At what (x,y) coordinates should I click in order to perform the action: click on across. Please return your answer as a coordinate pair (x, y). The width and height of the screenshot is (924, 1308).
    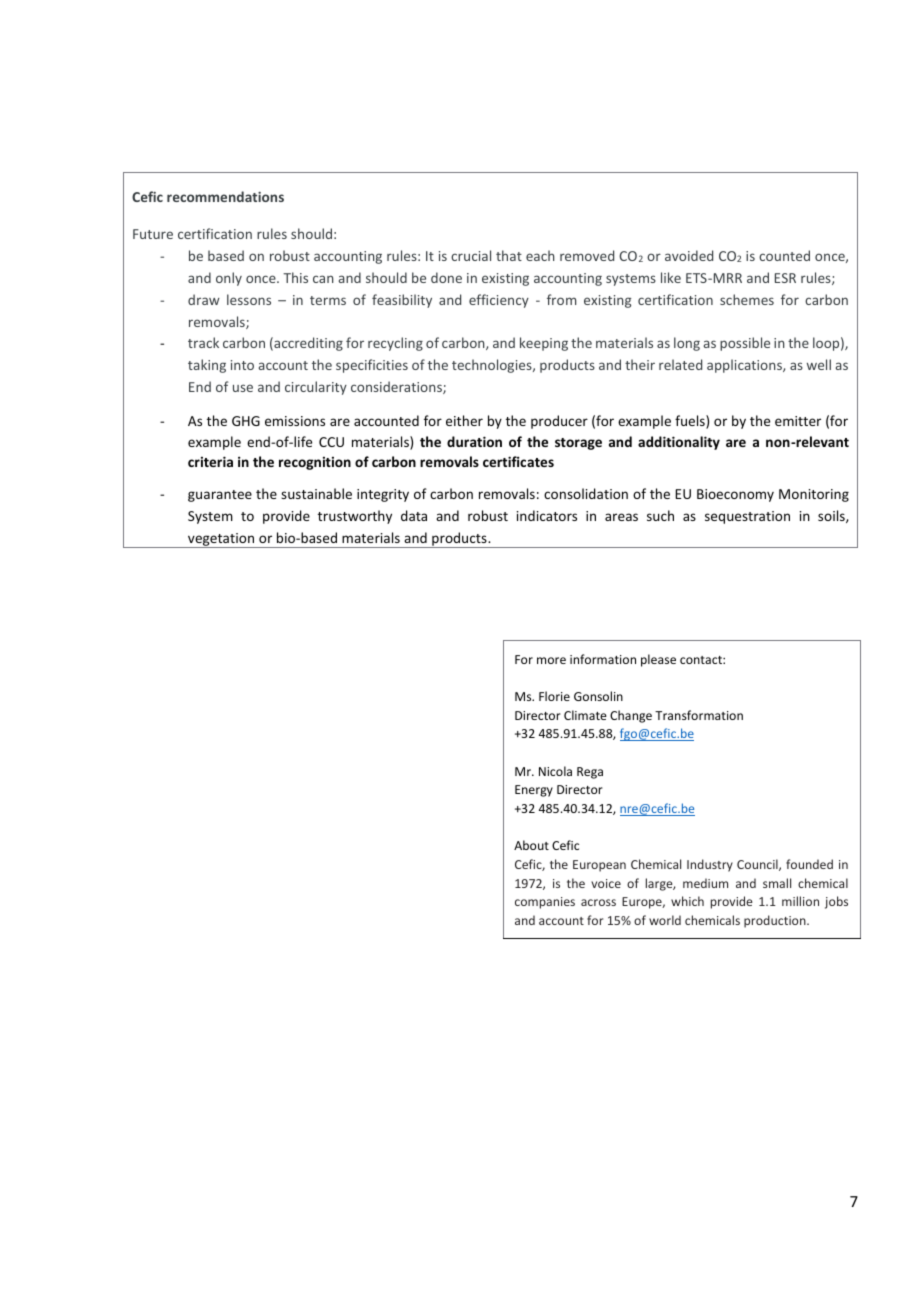
    Looking at the image, I should click on (598, 902).
